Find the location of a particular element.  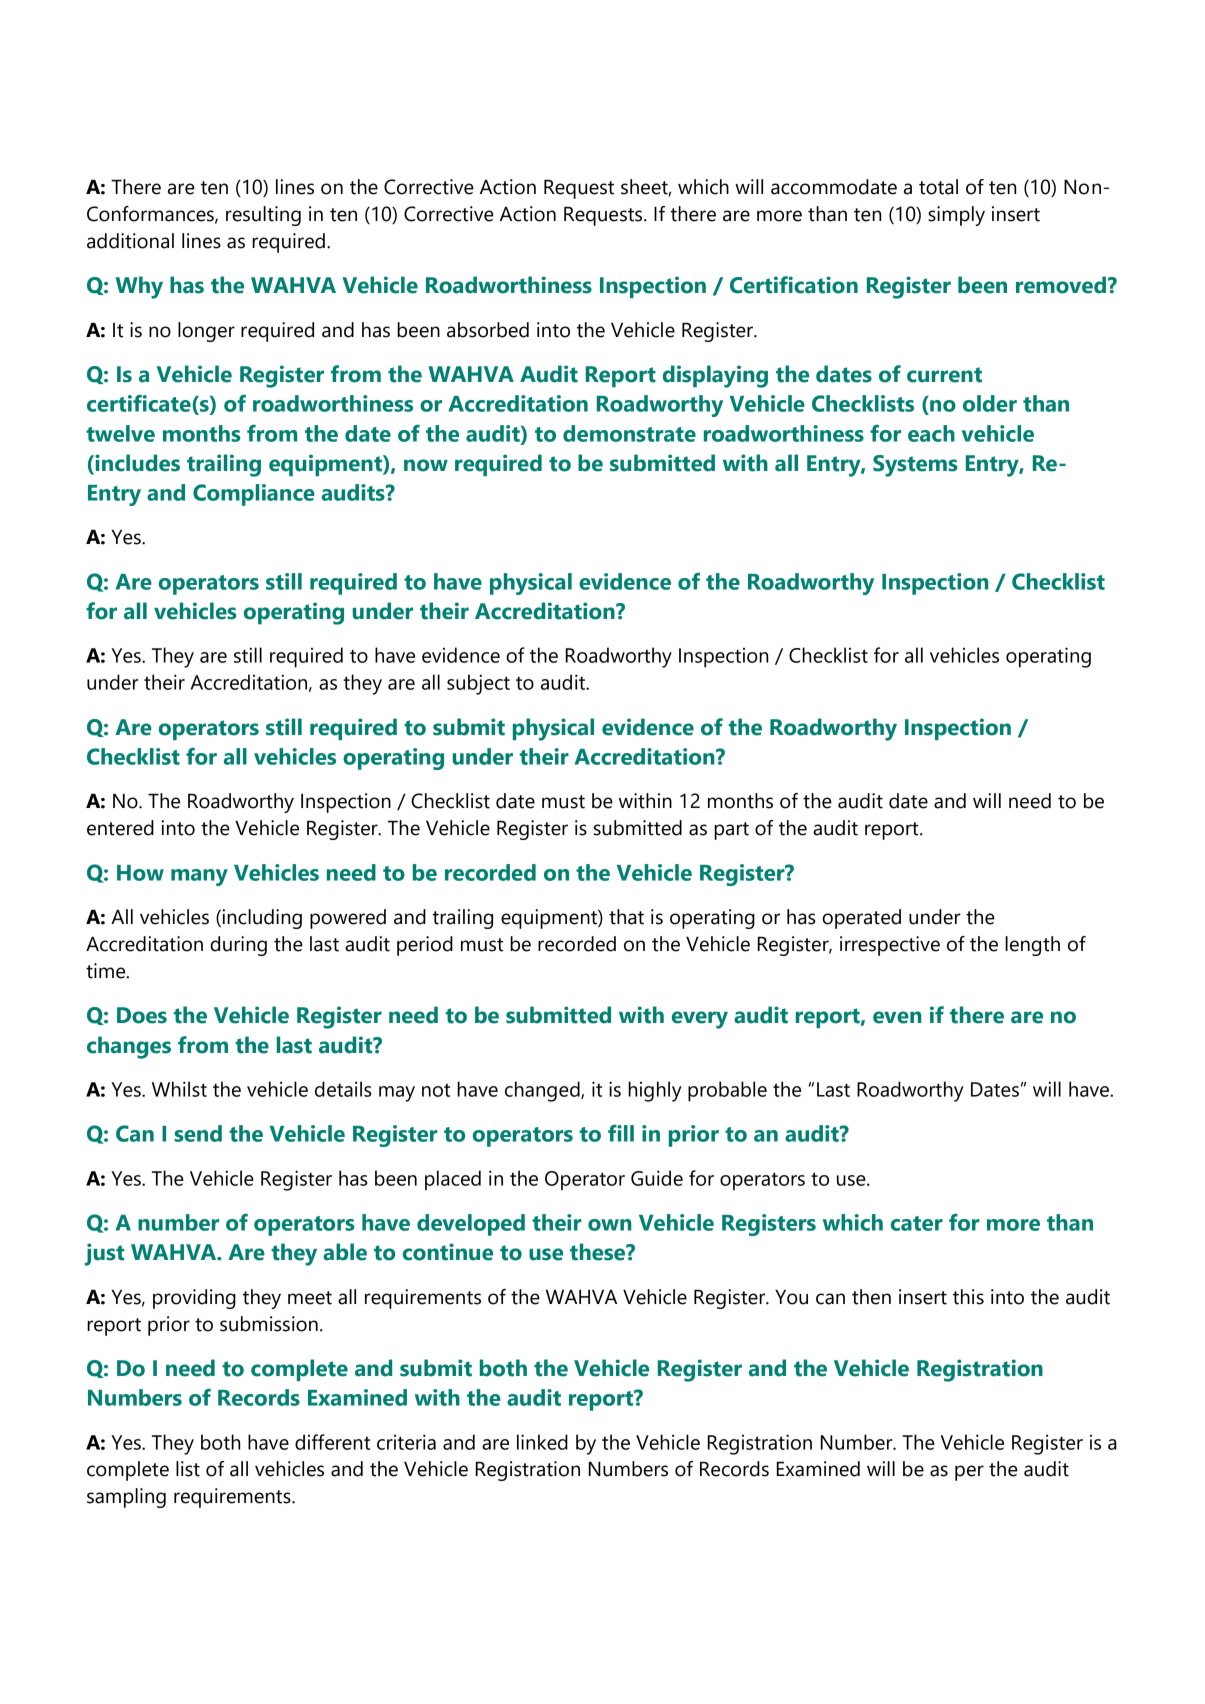

absorbed is located at coordinates (488, 330).
